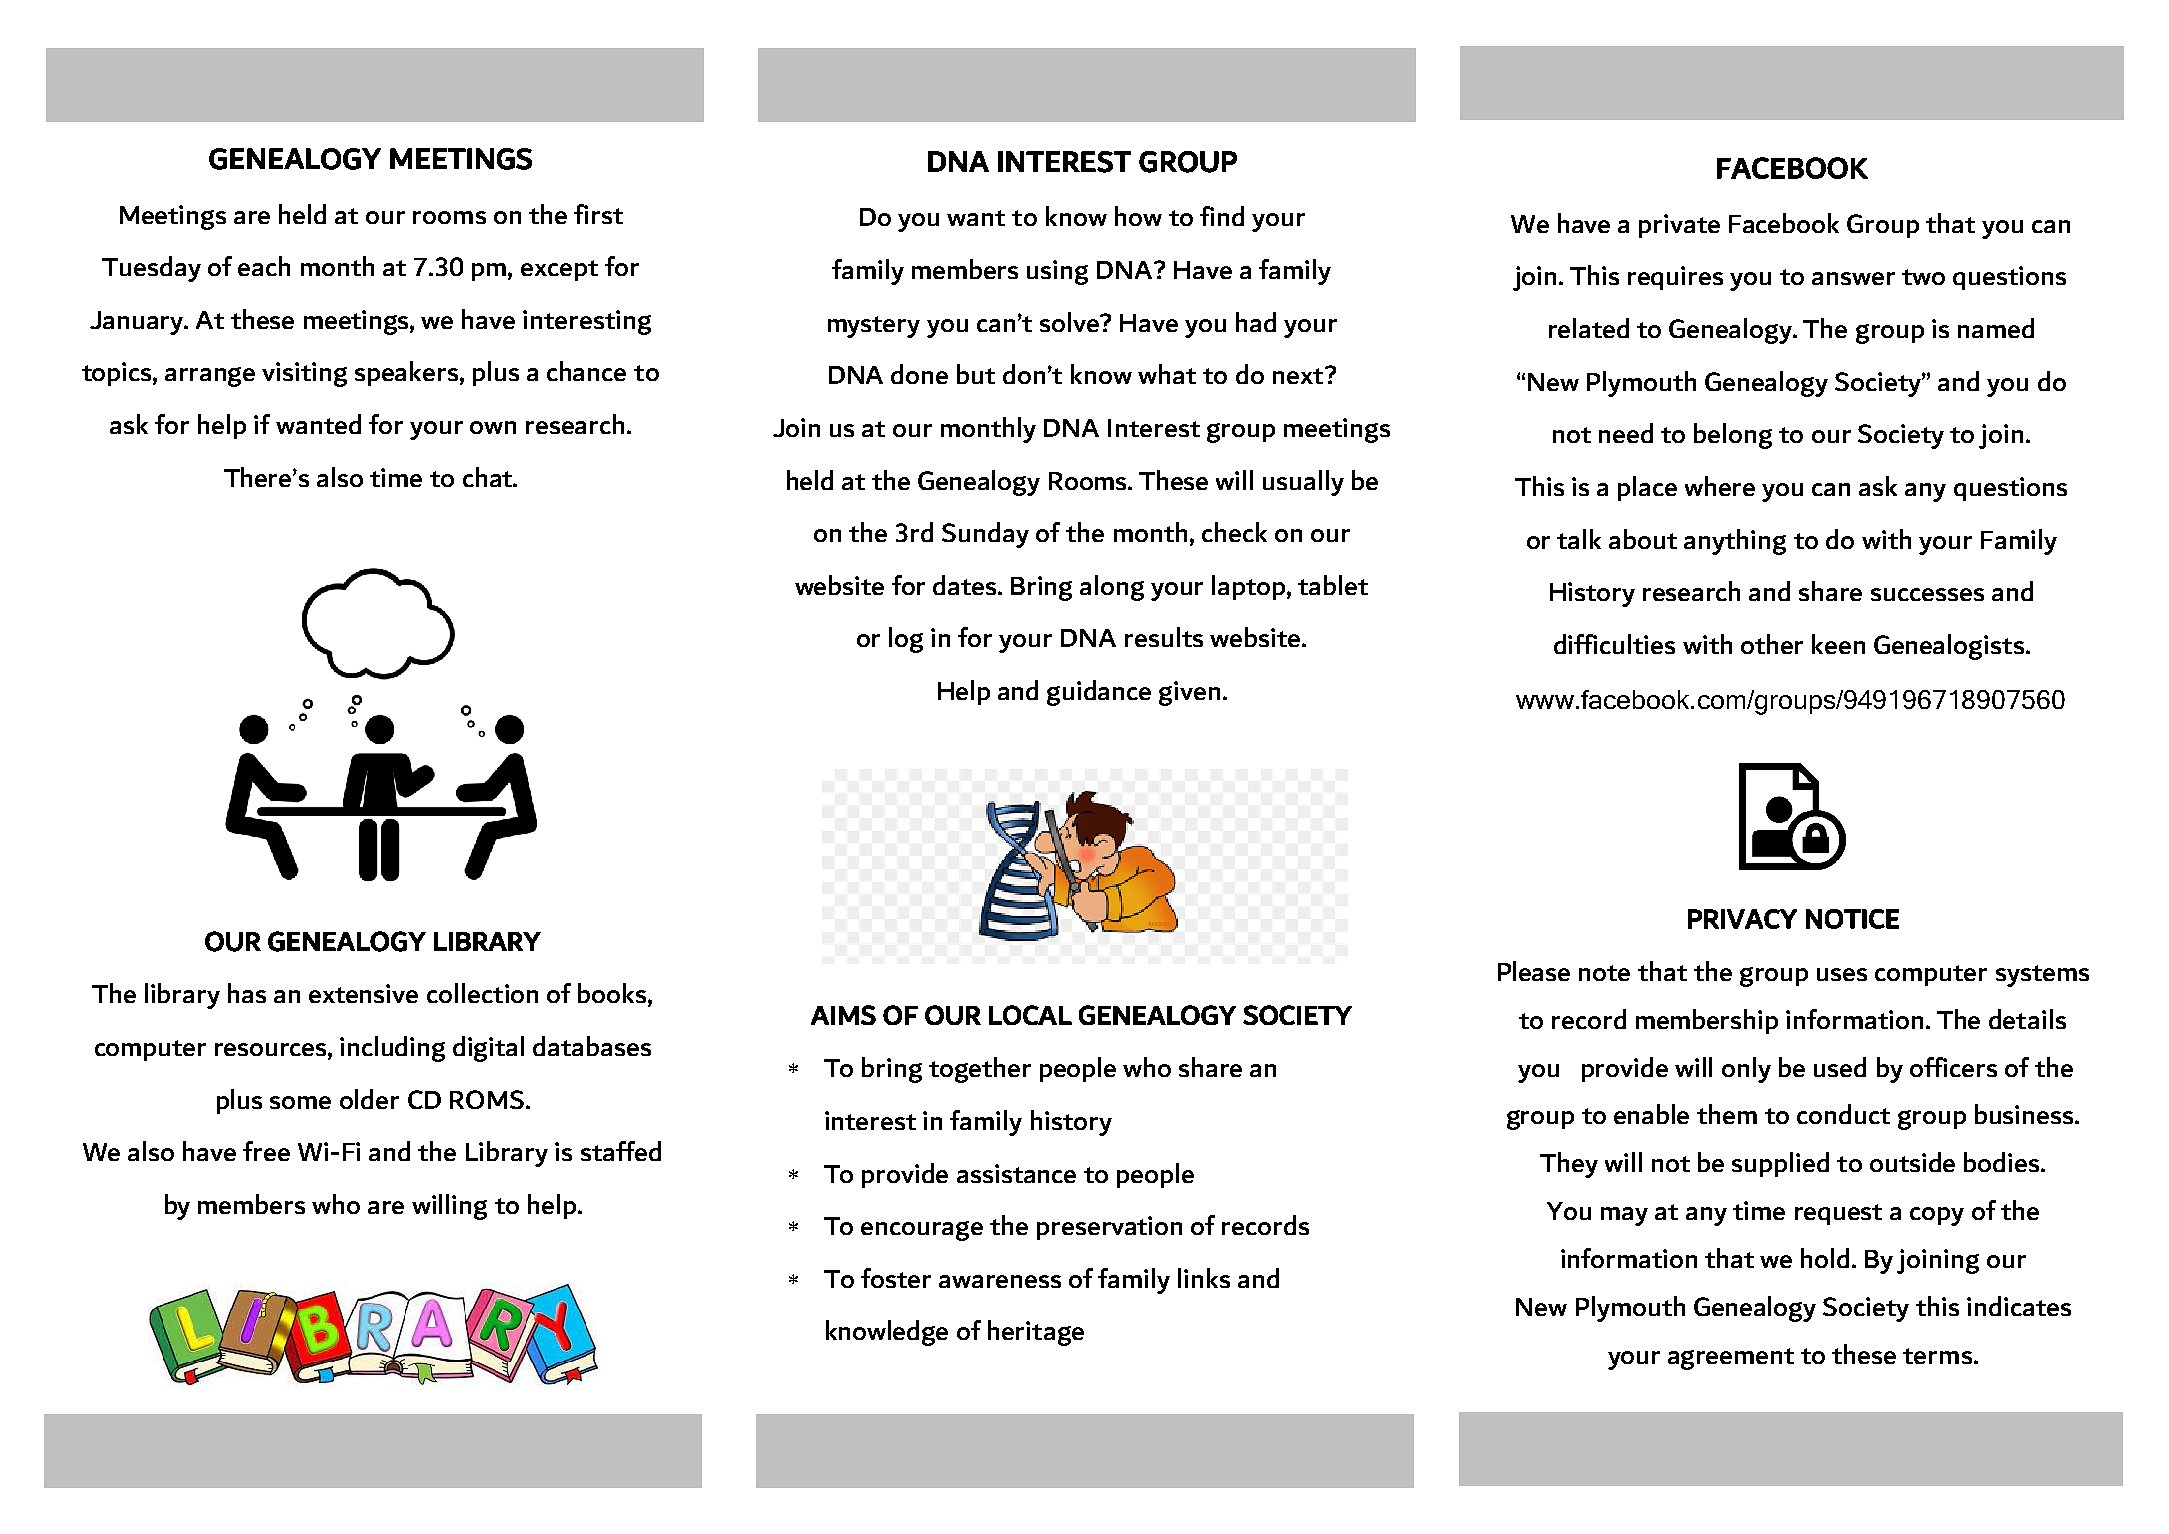  I want to click on using, so click(1057, 272).
